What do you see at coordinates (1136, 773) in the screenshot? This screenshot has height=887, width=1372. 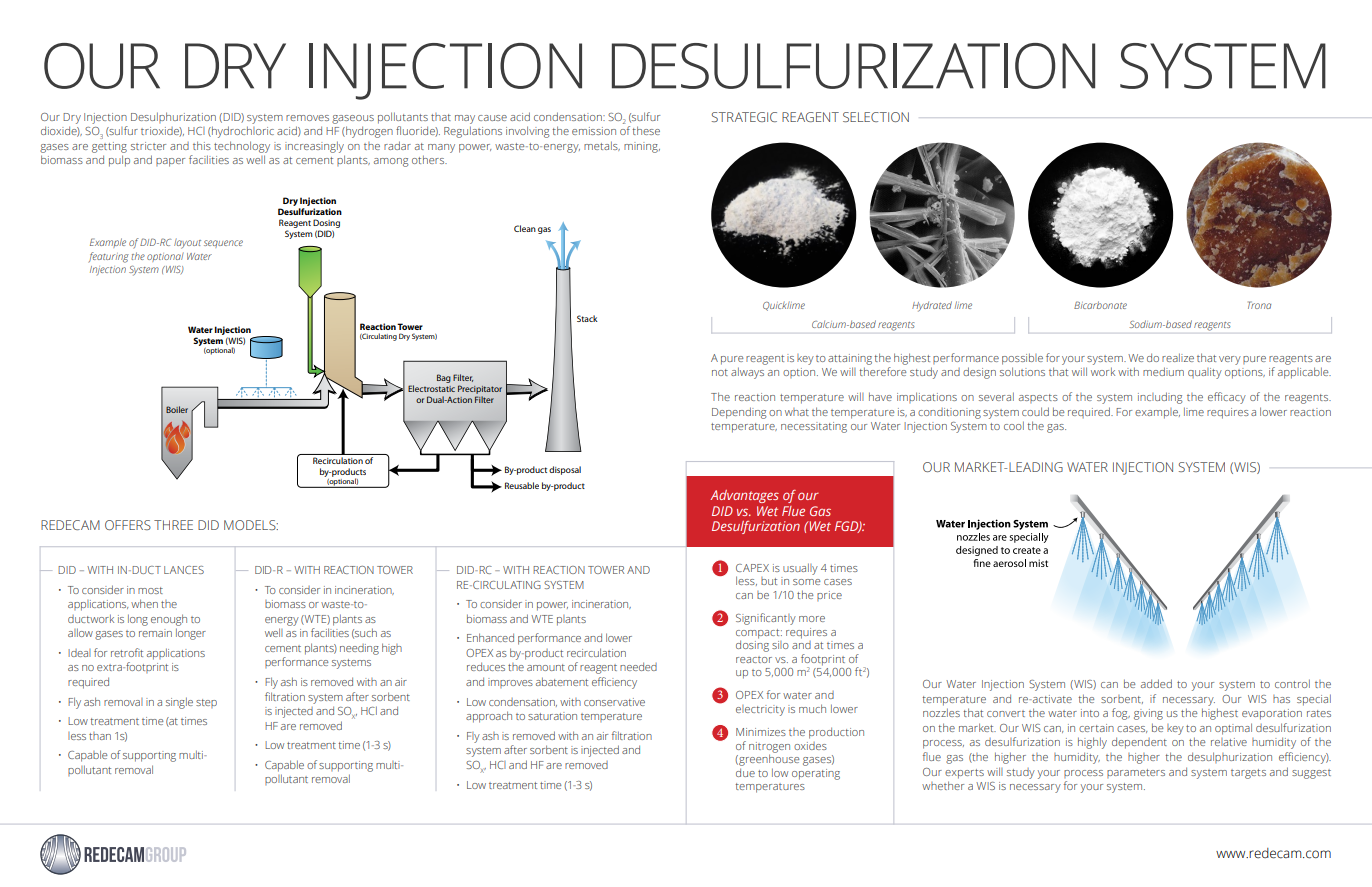 I see `parameters` at bounding box center [1136, 773].
